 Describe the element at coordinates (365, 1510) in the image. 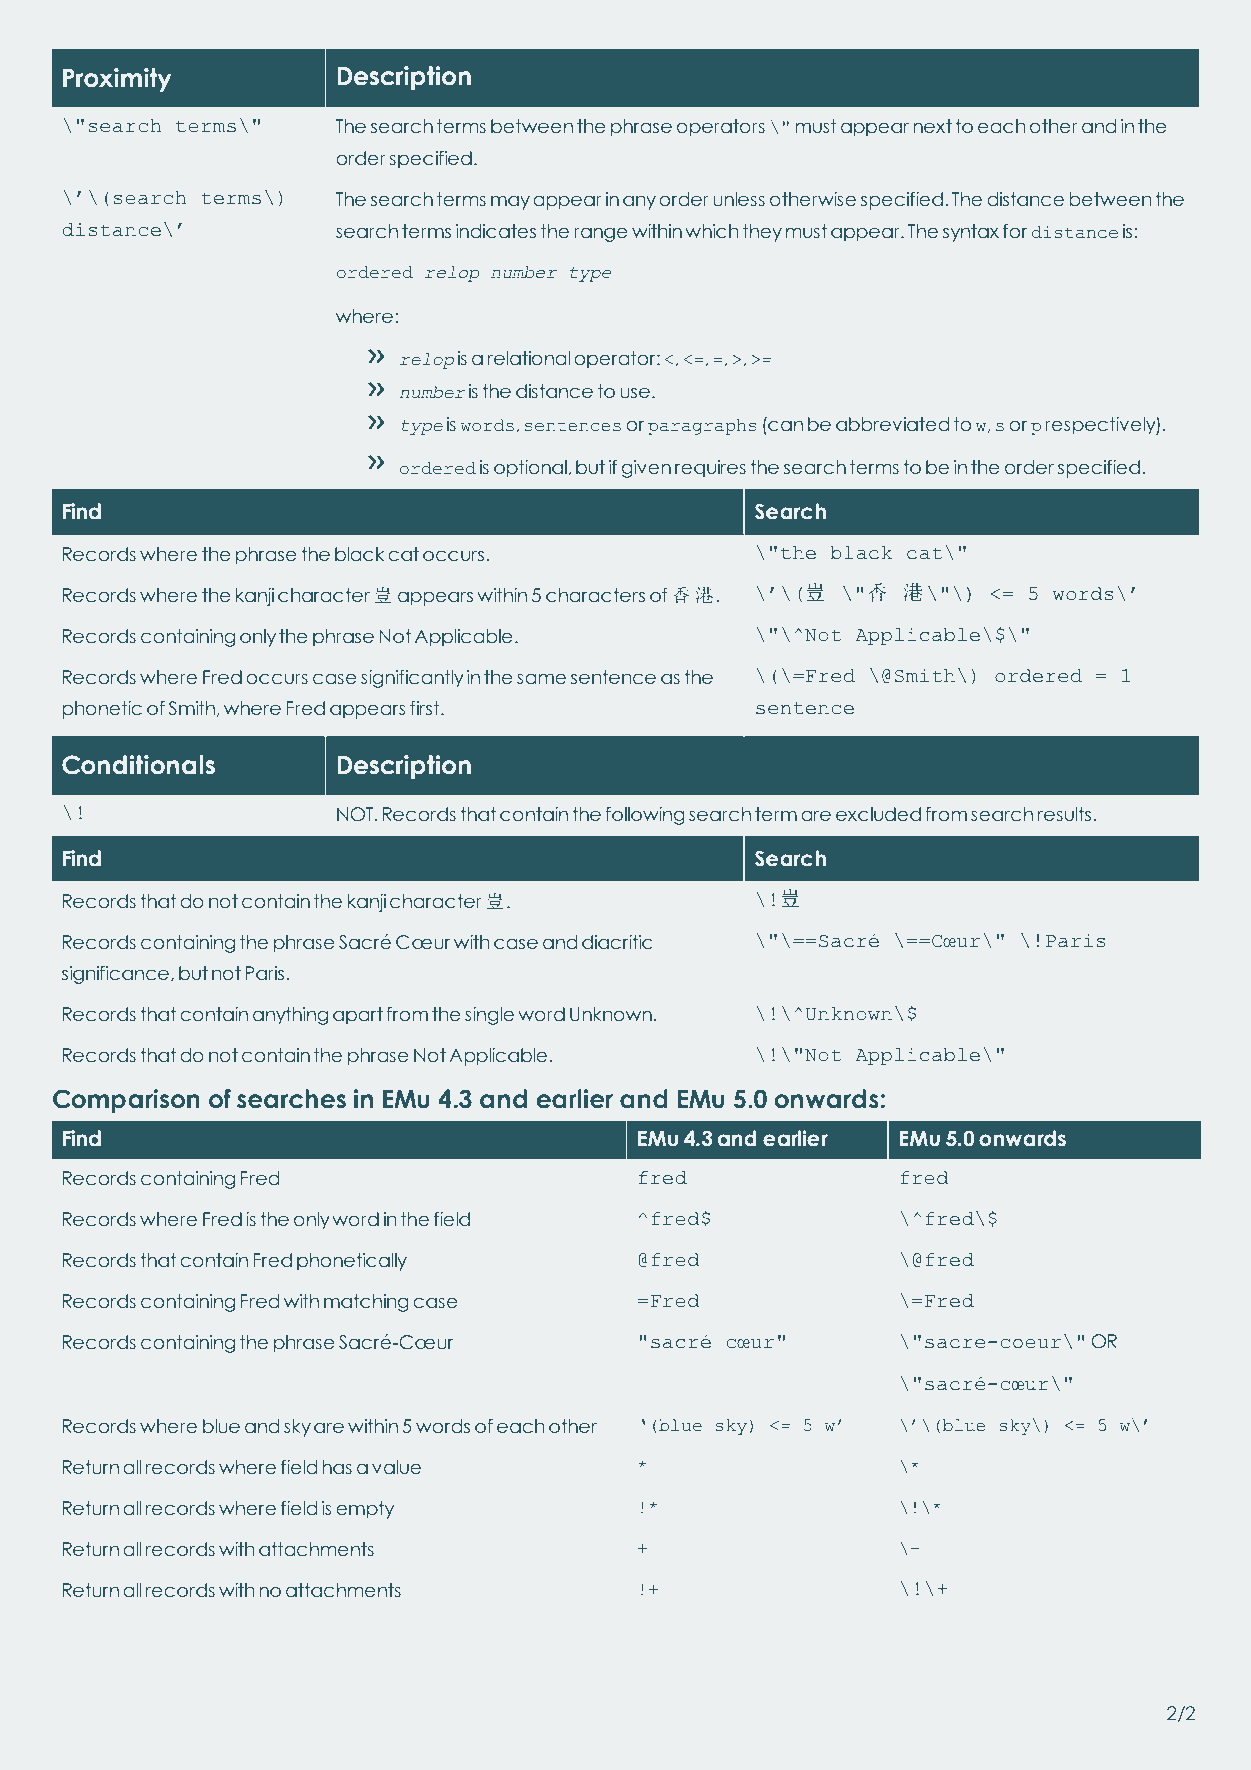

I see `empty` at that location.
